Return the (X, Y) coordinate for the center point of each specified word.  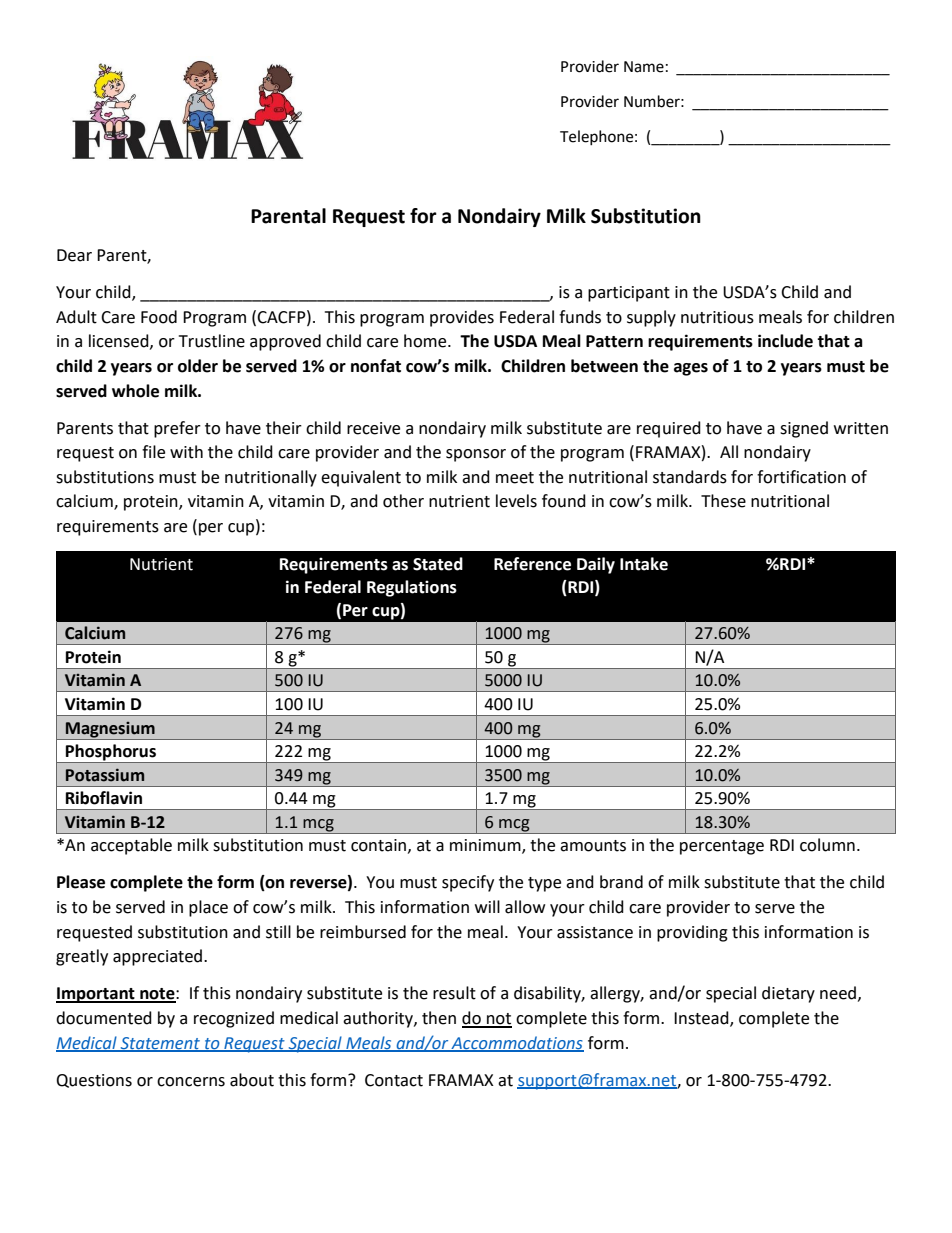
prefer (177, 429)
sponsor (476, 455)
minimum (486, 846)
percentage (722, 847)
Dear (74, 255)
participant (629, 294)
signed (804, 429)
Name (644, 67)
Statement (160, 1044)
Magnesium (110, 730)
